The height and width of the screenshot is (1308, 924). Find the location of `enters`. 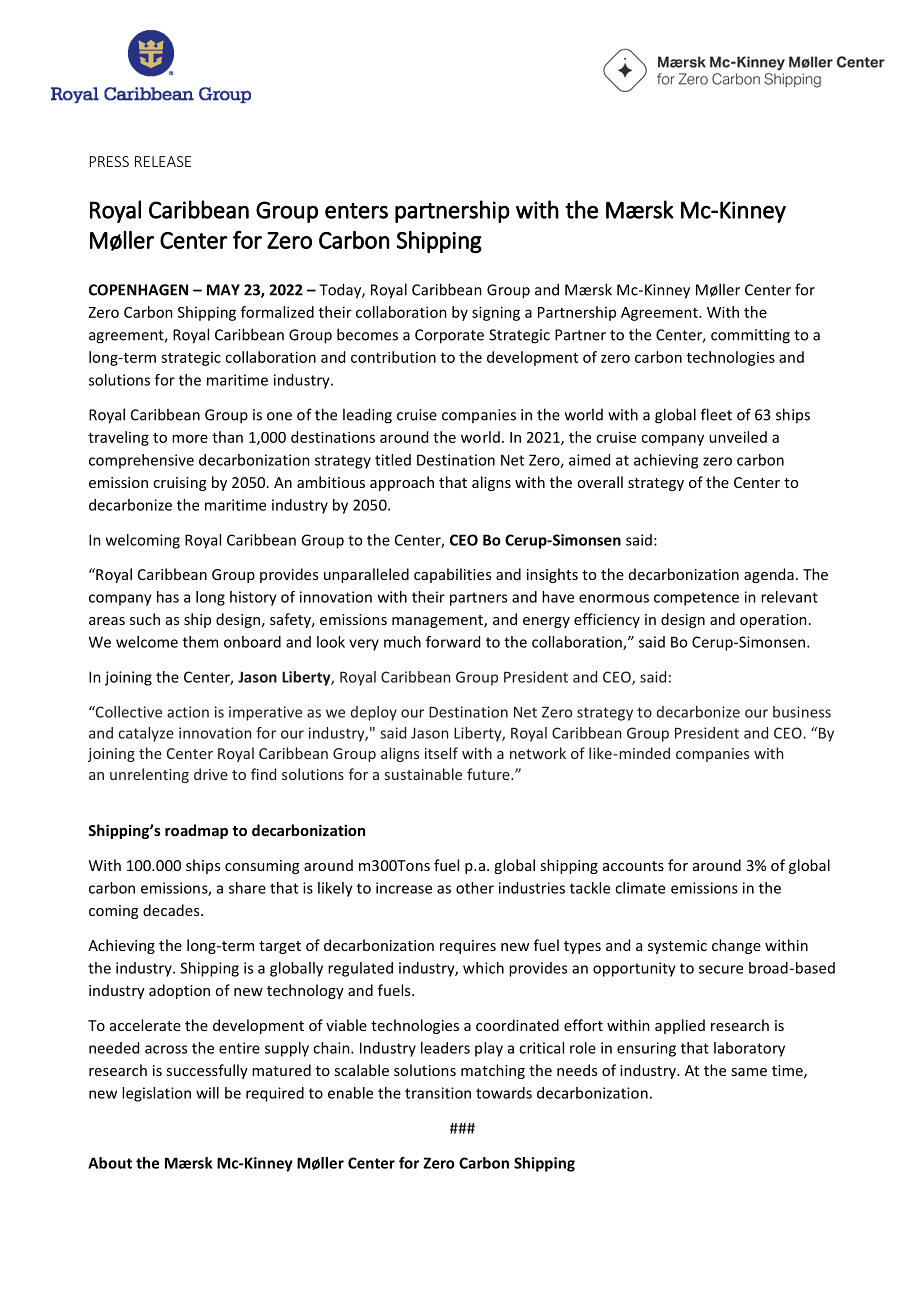

enters is located at coordinates (356, 211).
